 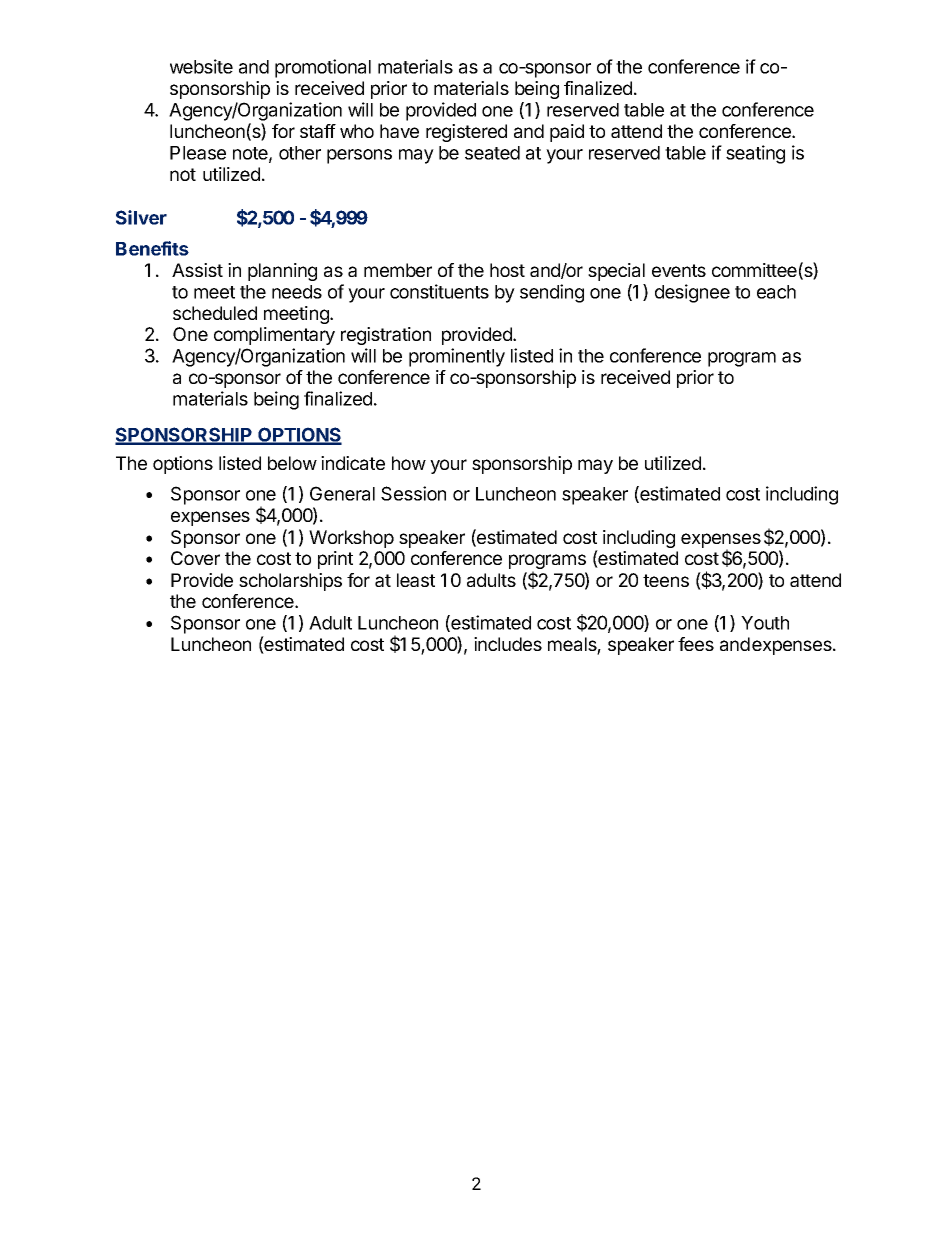 What do you see at coordinates (696, 644) in the document?
I see `fees` at bounding box center [696, 644].
